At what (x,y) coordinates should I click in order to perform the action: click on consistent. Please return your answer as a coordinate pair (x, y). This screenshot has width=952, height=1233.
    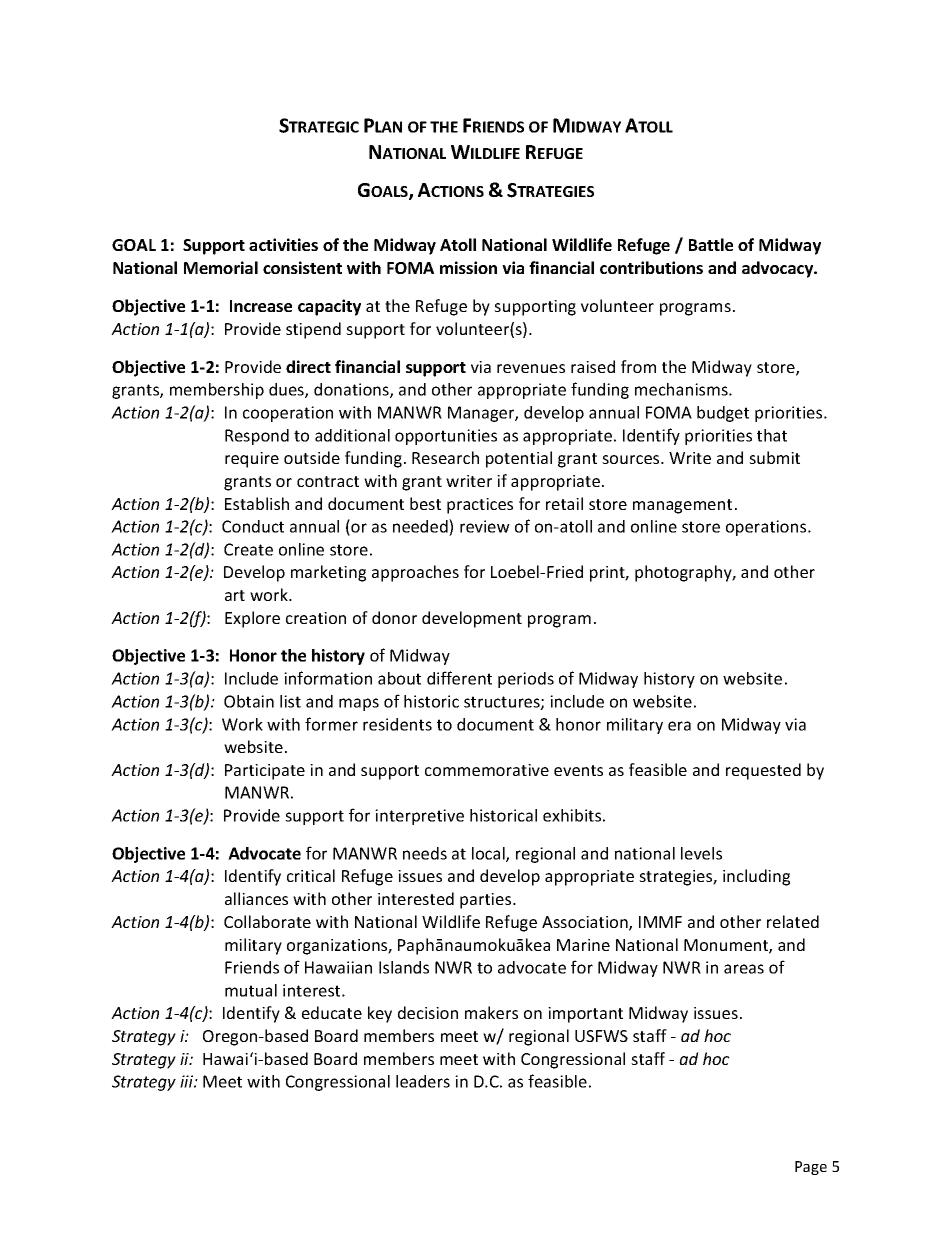
    Looking at the image, I should click on (302, 267).
